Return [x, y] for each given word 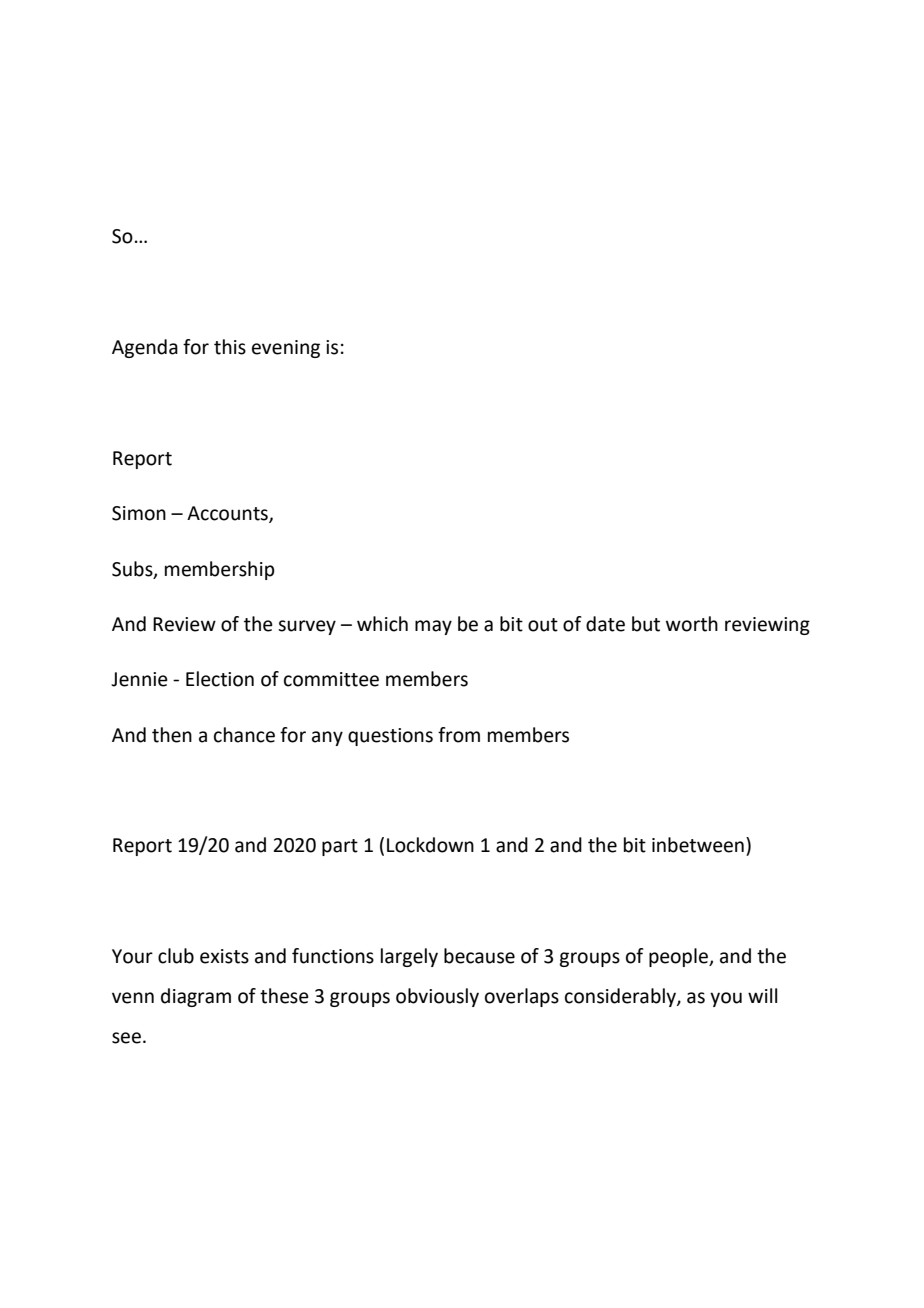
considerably [621, 997]
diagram [196, 997]
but [646, 624]
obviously [437, 997]
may [433, 627]
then [172, 735]
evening [286, 349]
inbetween [698, 845]
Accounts [228, 514]
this [230, 347]
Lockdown [430, 845]
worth [692, 624]
